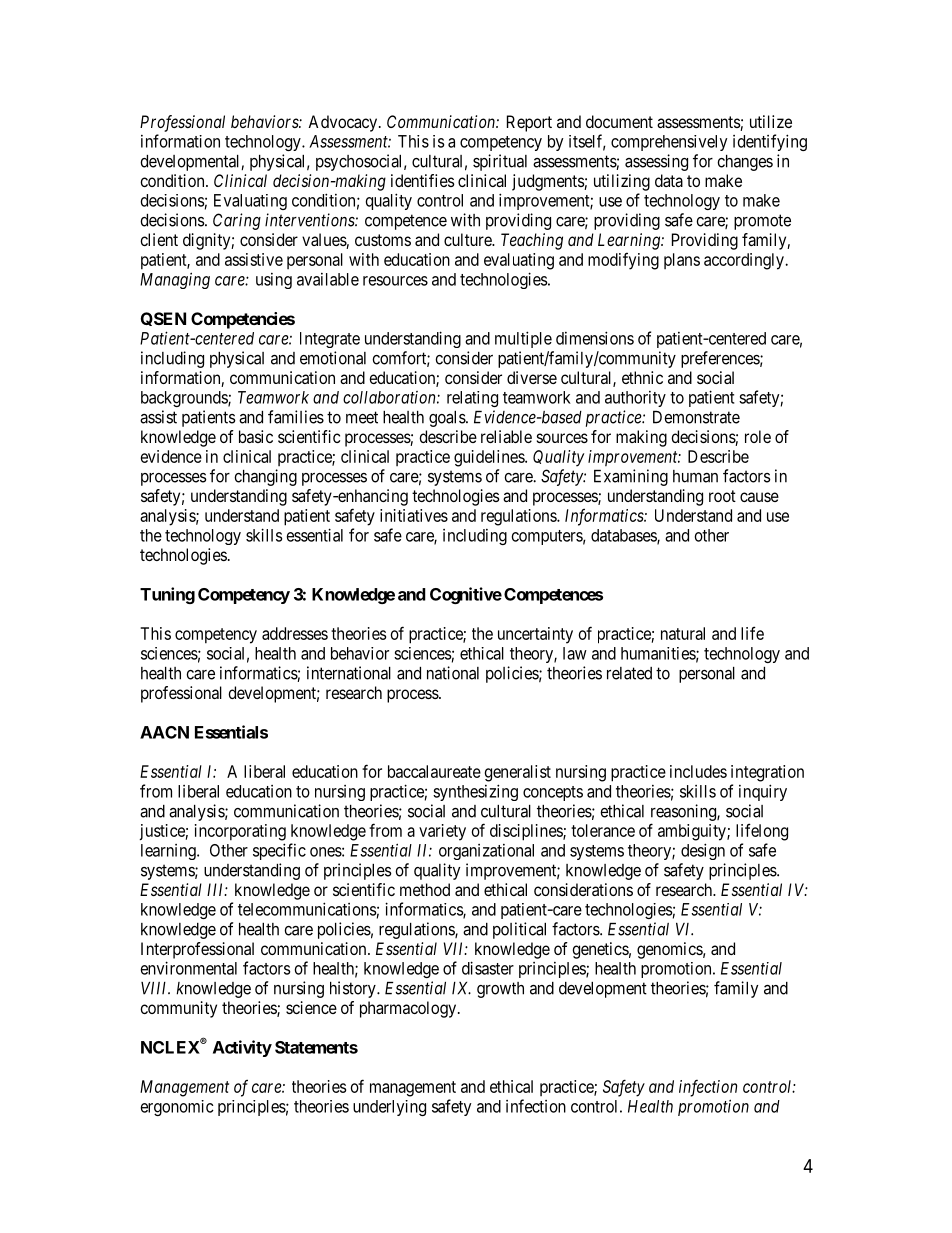 This image has height=1233, width=952. Describe the element at coordinates (185, 399) in the image. I see `backgrounds` at that location.
